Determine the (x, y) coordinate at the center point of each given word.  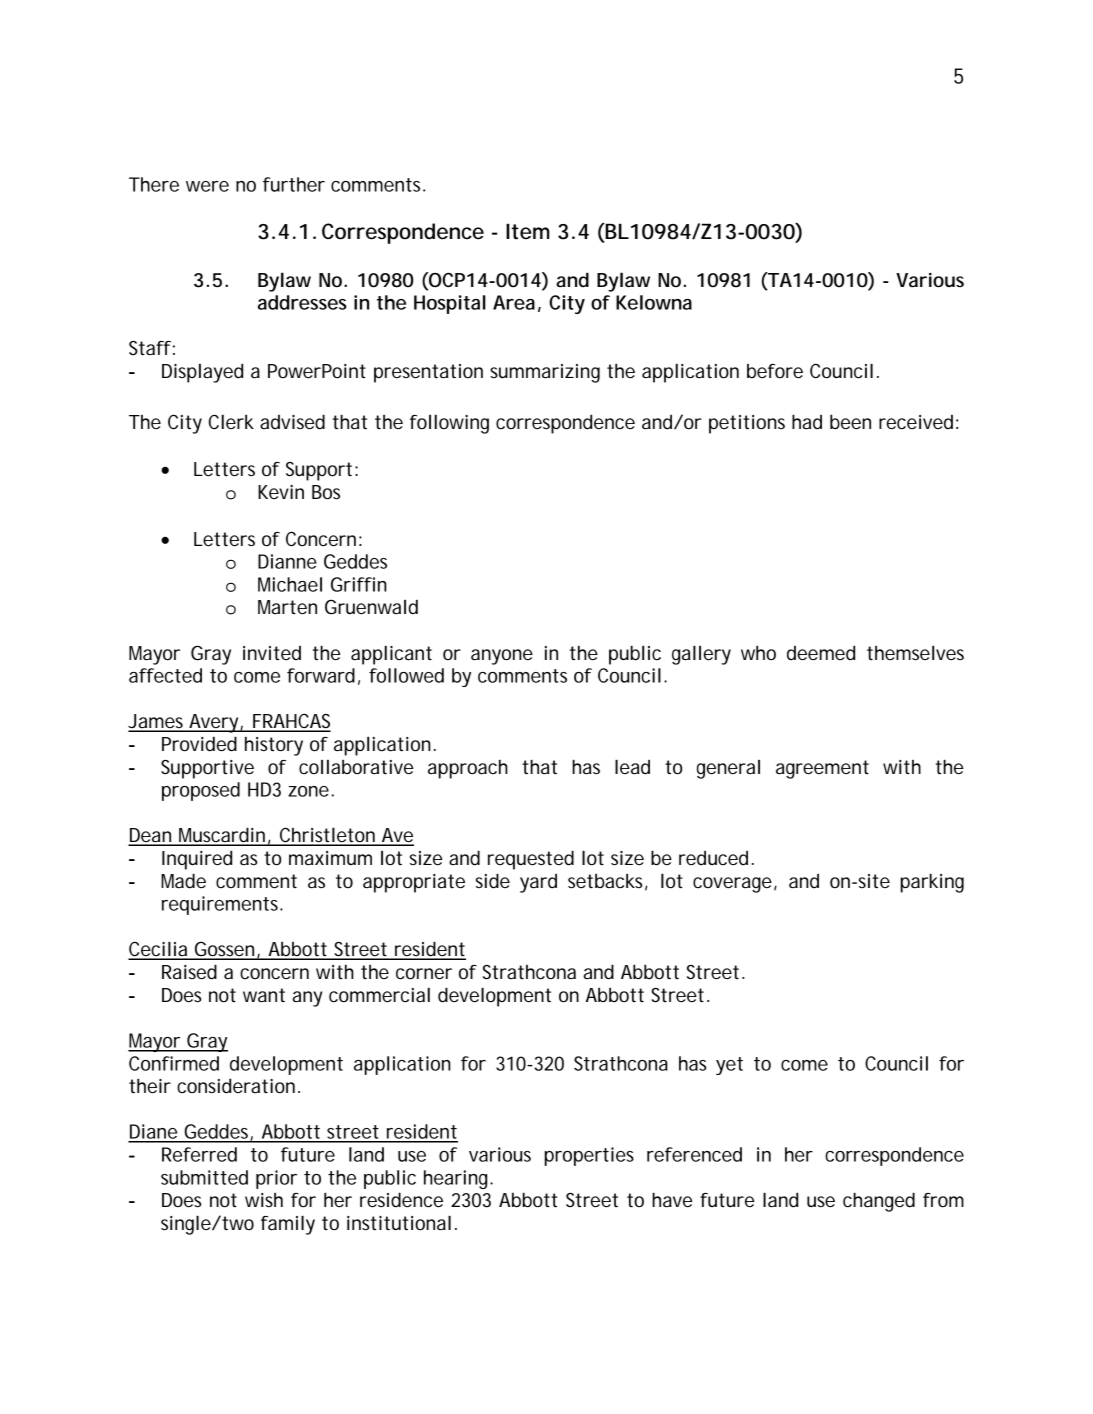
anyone (502, 657)
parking (932, 883)
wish (264, 1200)
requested (531, 860)
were (207, 186)
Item (527, 231)
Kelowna (654, 302)
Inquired (197, 860)
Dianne (287, 561)
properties (589, 1156)
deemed (821, 653)
